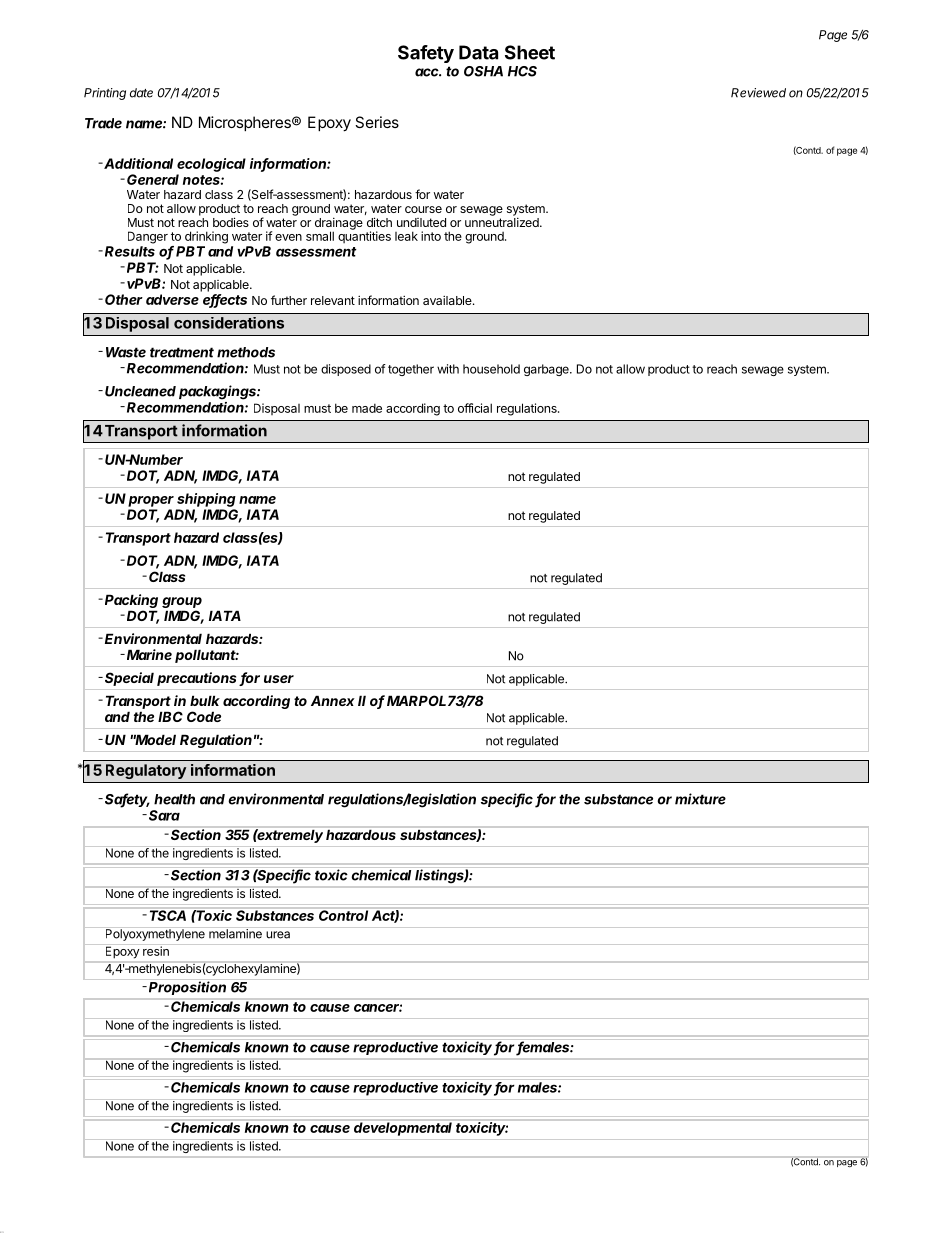  Describe the element at coordinates (333, 700) in the page. I see `Annex` at that location.
